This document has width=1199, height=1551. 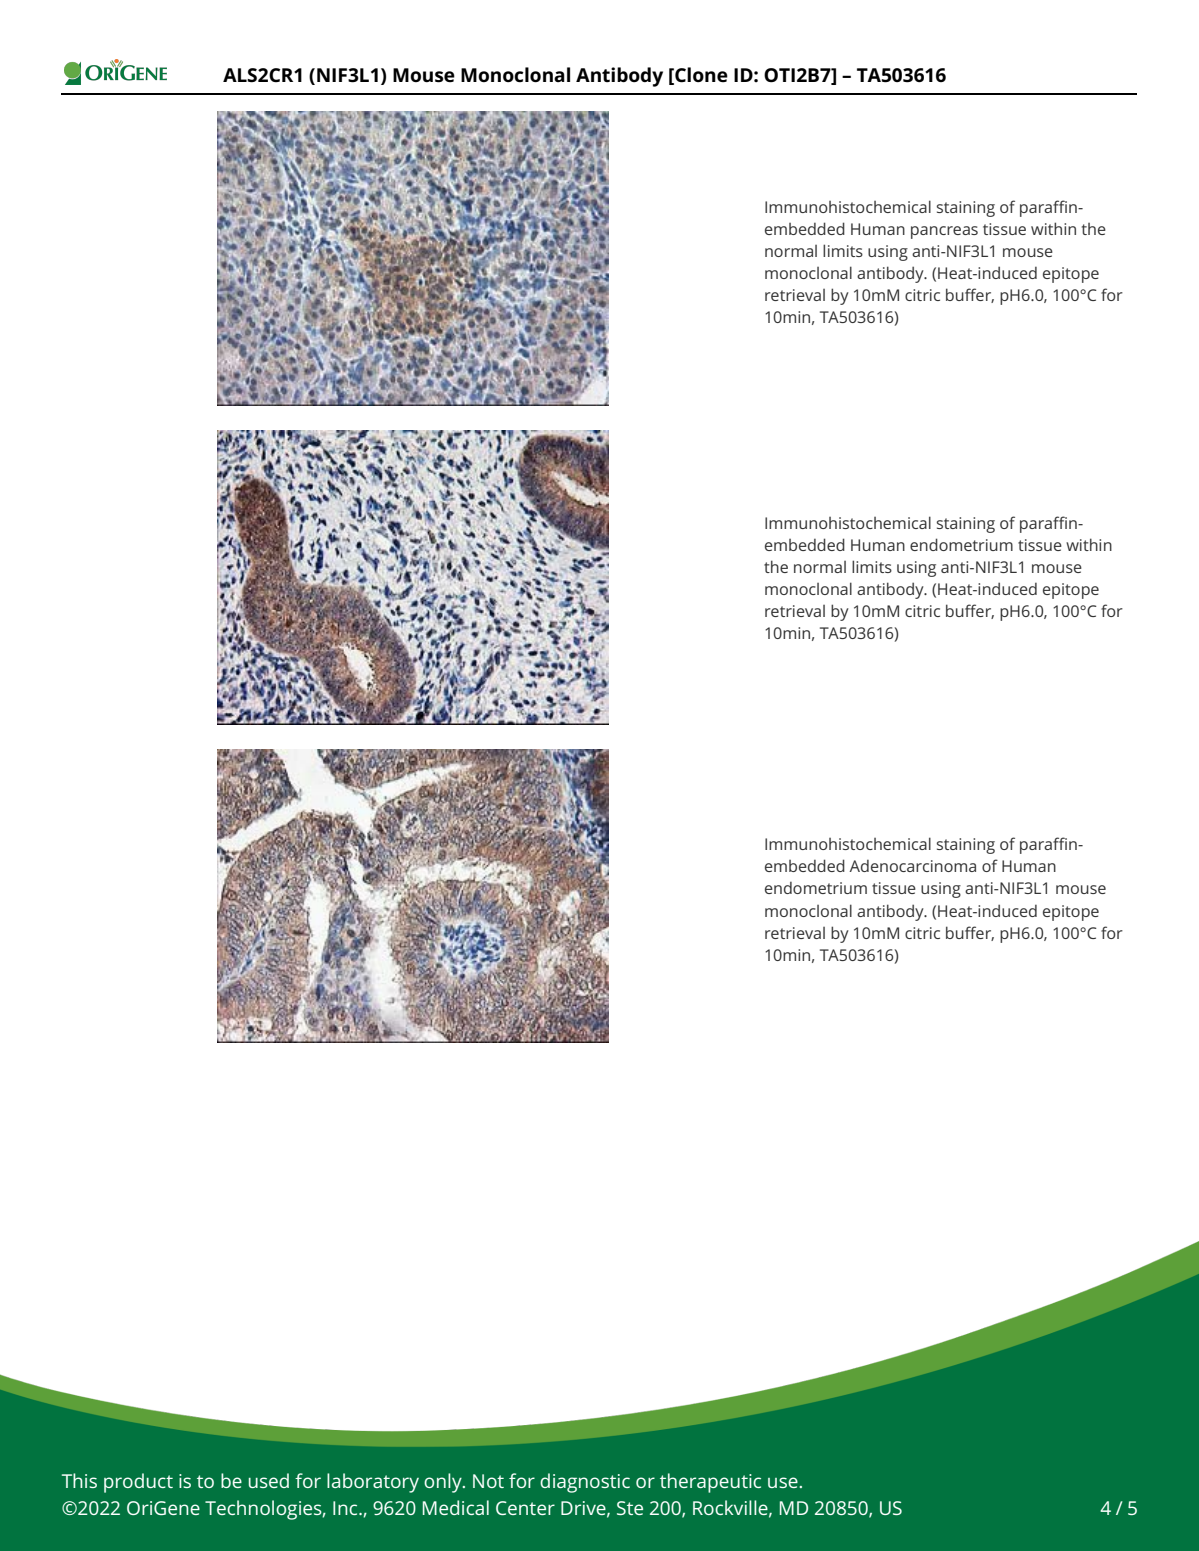 What do you see at coordinates (444, 1483) in the document?
I see `only` at bounding box center [444, 1483].
